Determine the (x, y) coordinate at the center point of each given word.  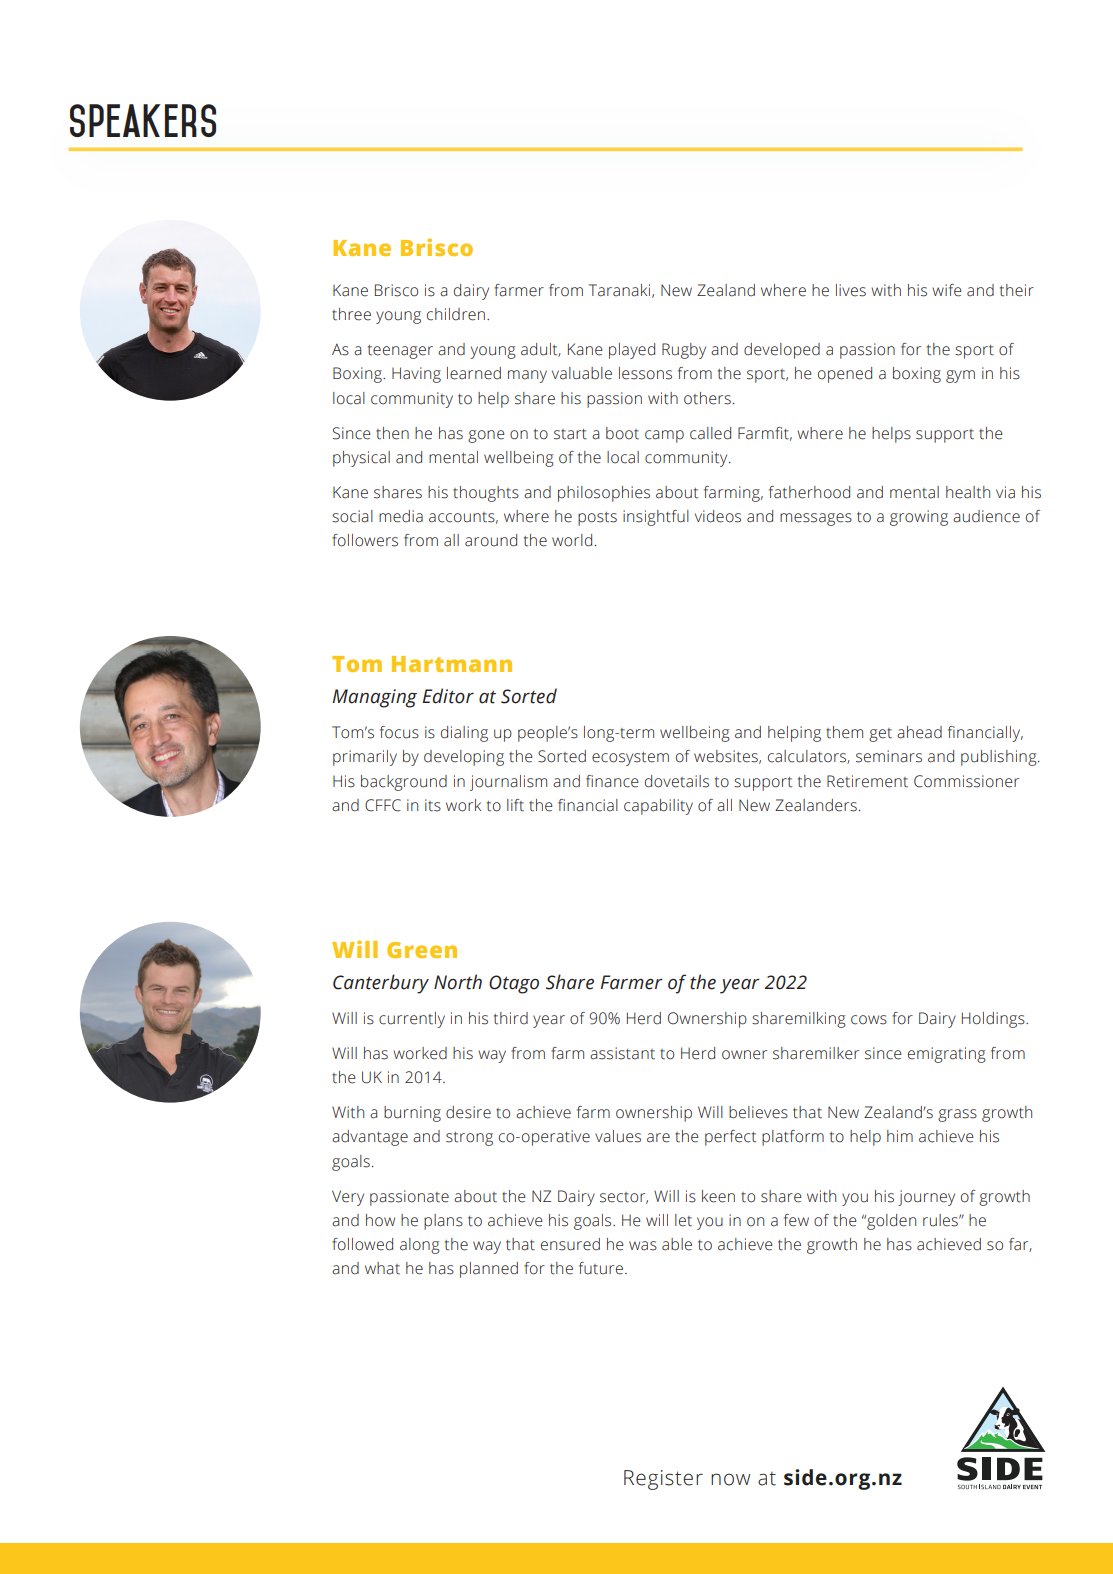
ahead (919, 732)
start (570, 434)
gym (960, 376)
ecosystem (630, 759)
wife (947, 290)
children (456, 314)
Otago (514, 984)
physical (361, 459)
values (618, 1136)
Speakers (143, 120)
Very (348, 1198)
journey (926, 1198)
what (382, 1268)
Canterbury (381, 984)
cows (869, 1020)
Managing (374, 698)
